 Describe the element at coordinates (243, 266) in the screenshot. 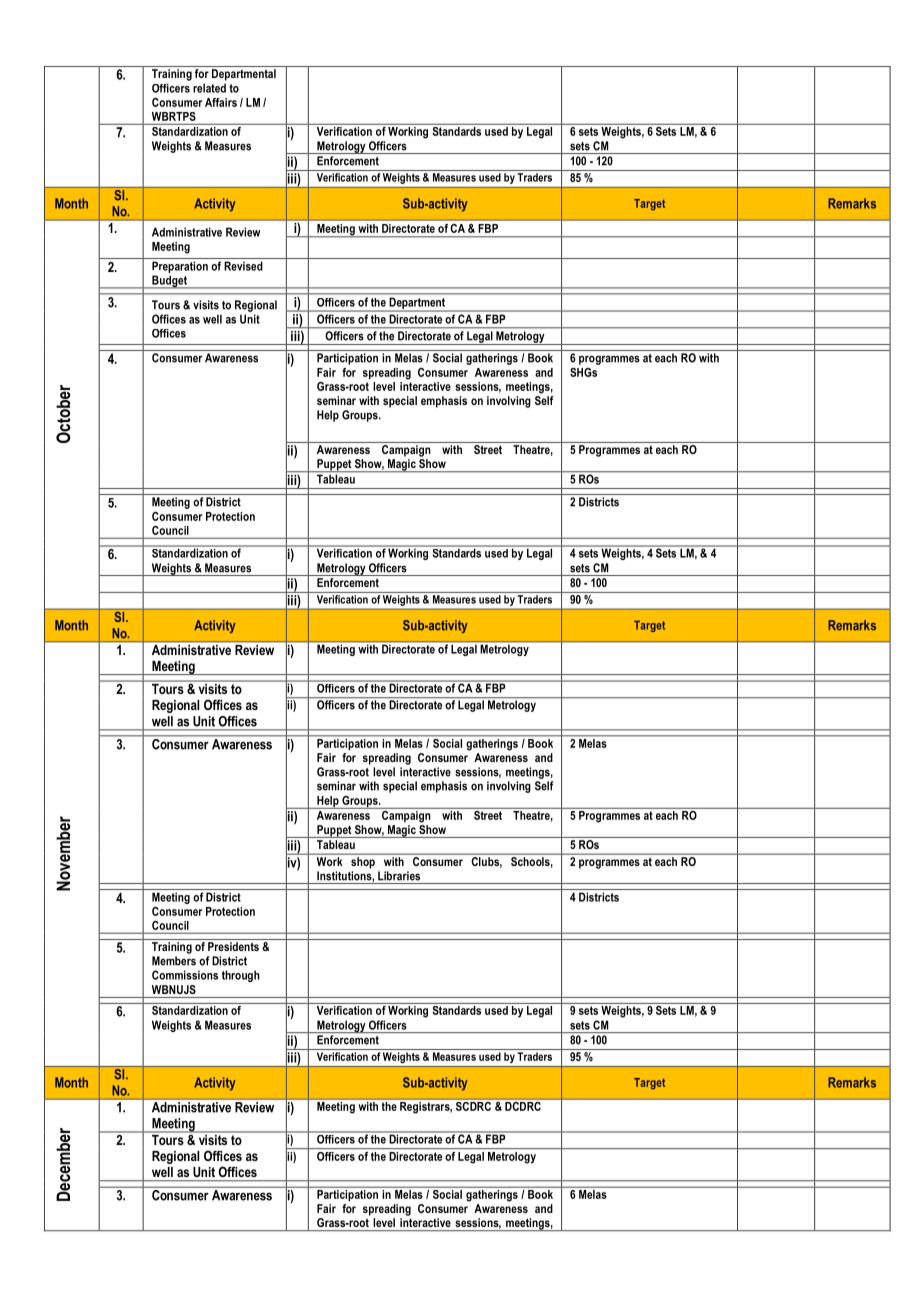

I see `Revised` at that location.
